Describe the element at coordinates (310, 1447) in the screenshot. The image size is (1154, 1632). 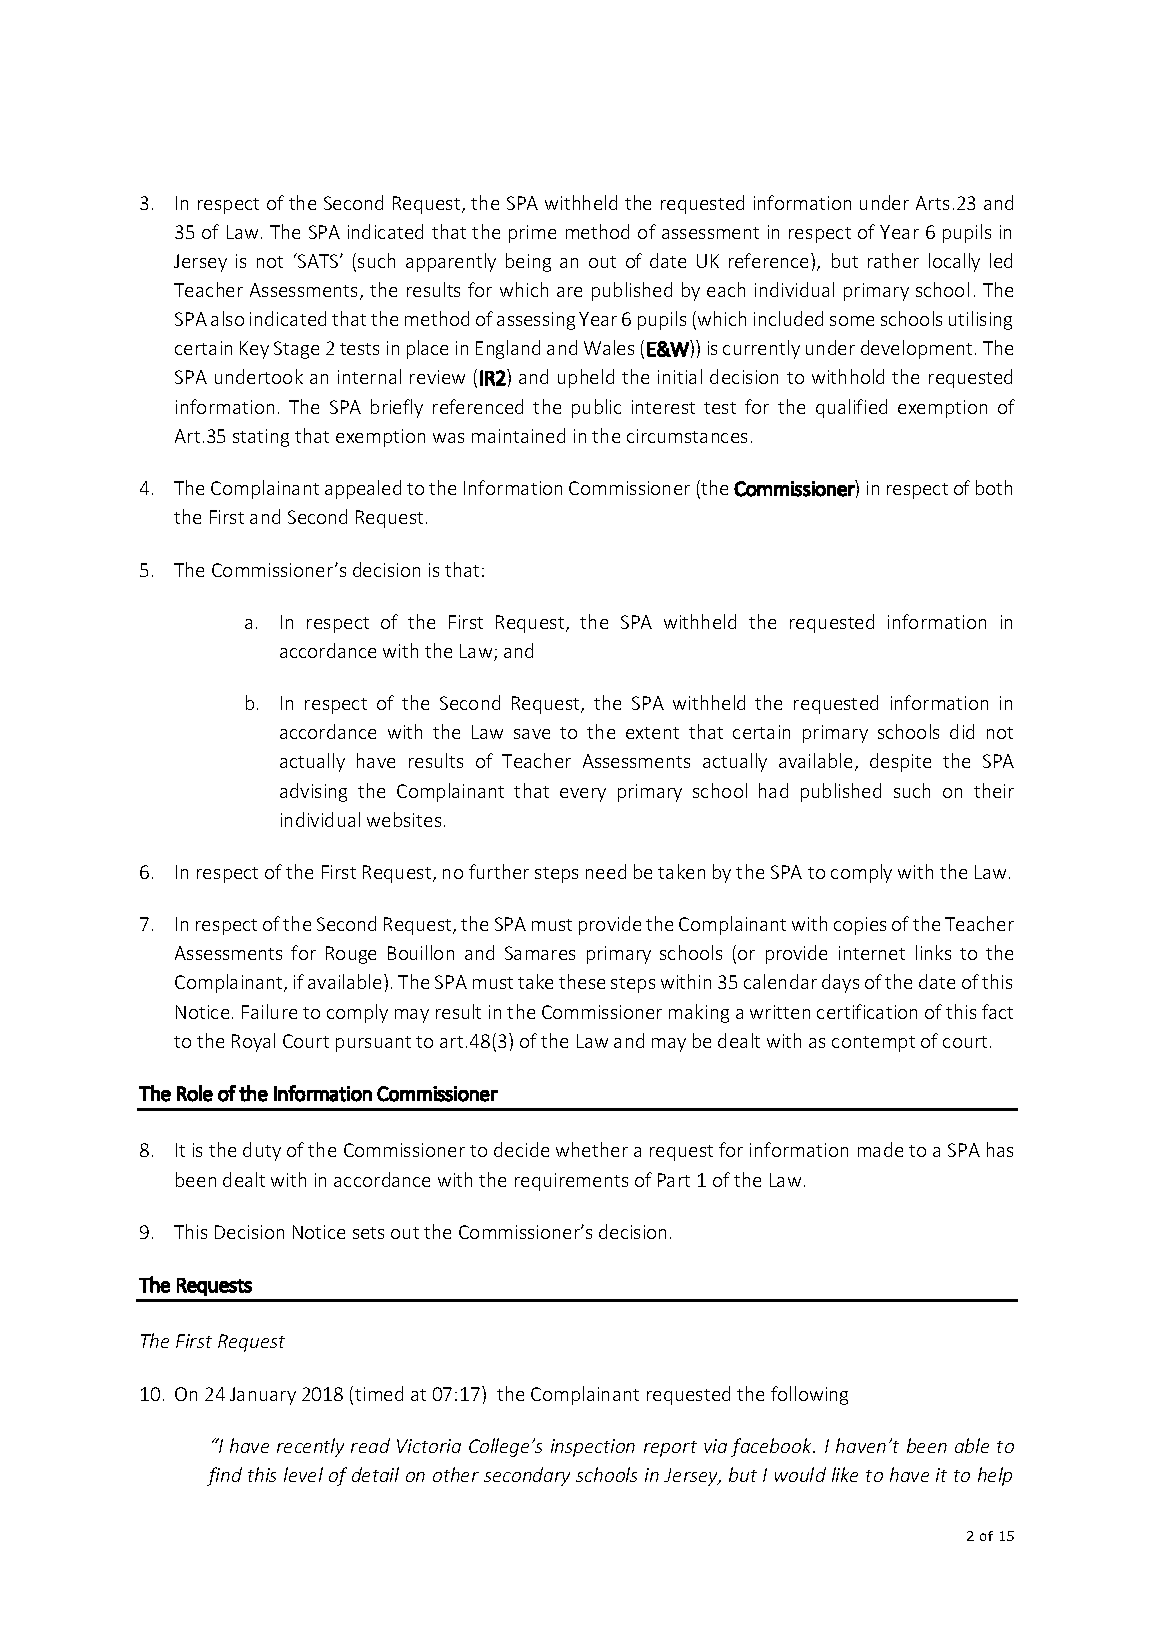
I see `recently` at that location.
